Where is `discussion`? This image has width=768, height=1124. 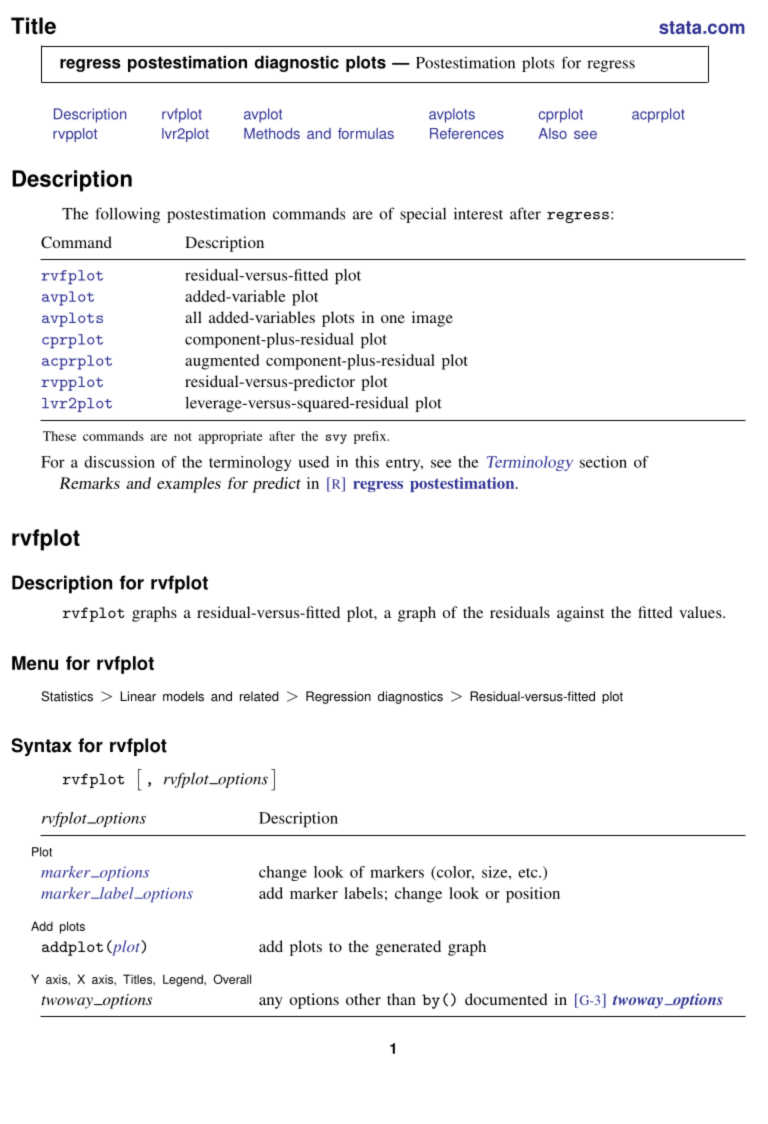 discussion is located at coordinates (119, 462).
